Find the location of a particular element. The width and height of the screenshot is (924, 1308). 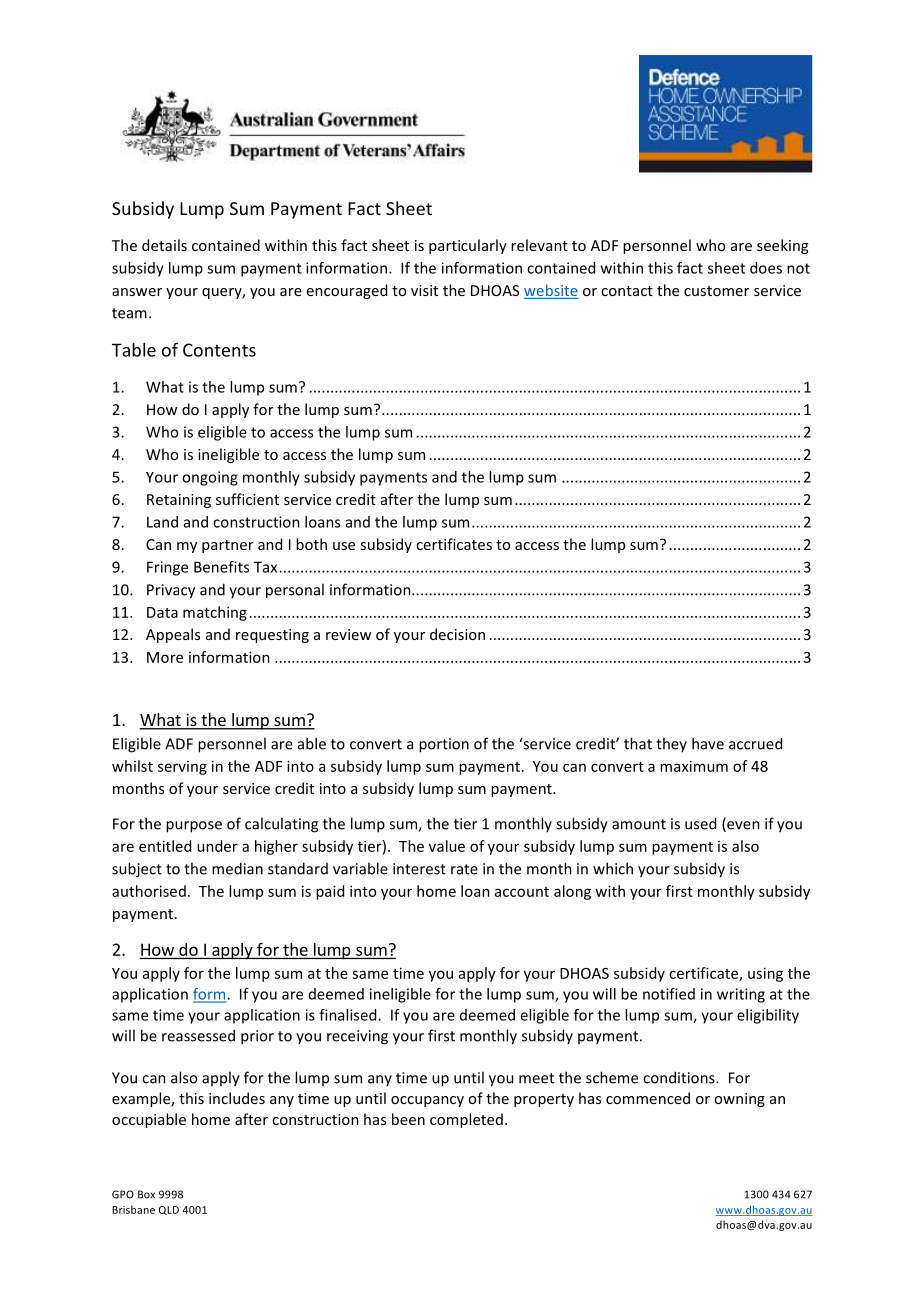

completed is located at coordinates (466, 1120).
